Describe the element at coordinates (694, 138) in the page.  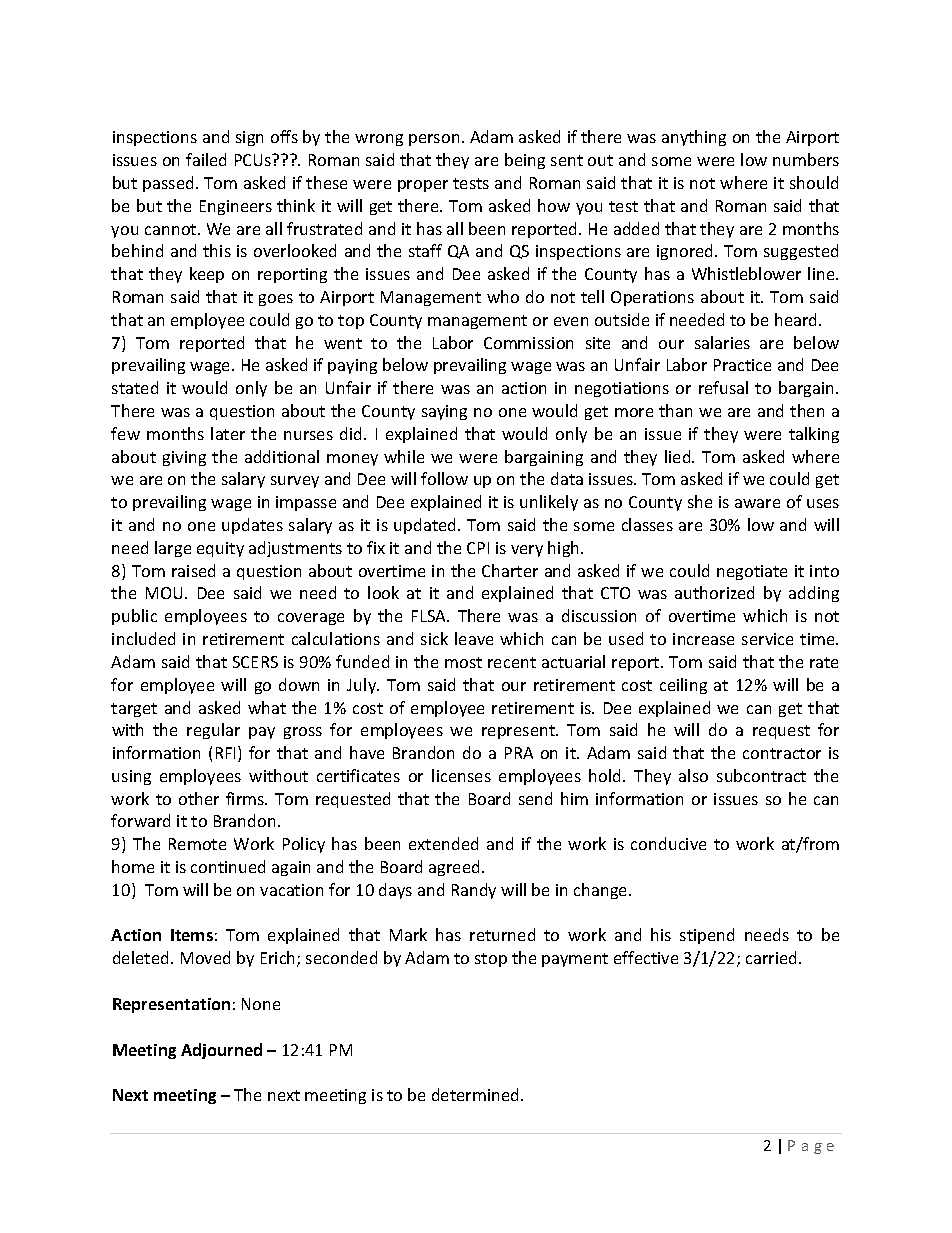
I see `anything` at that location.
